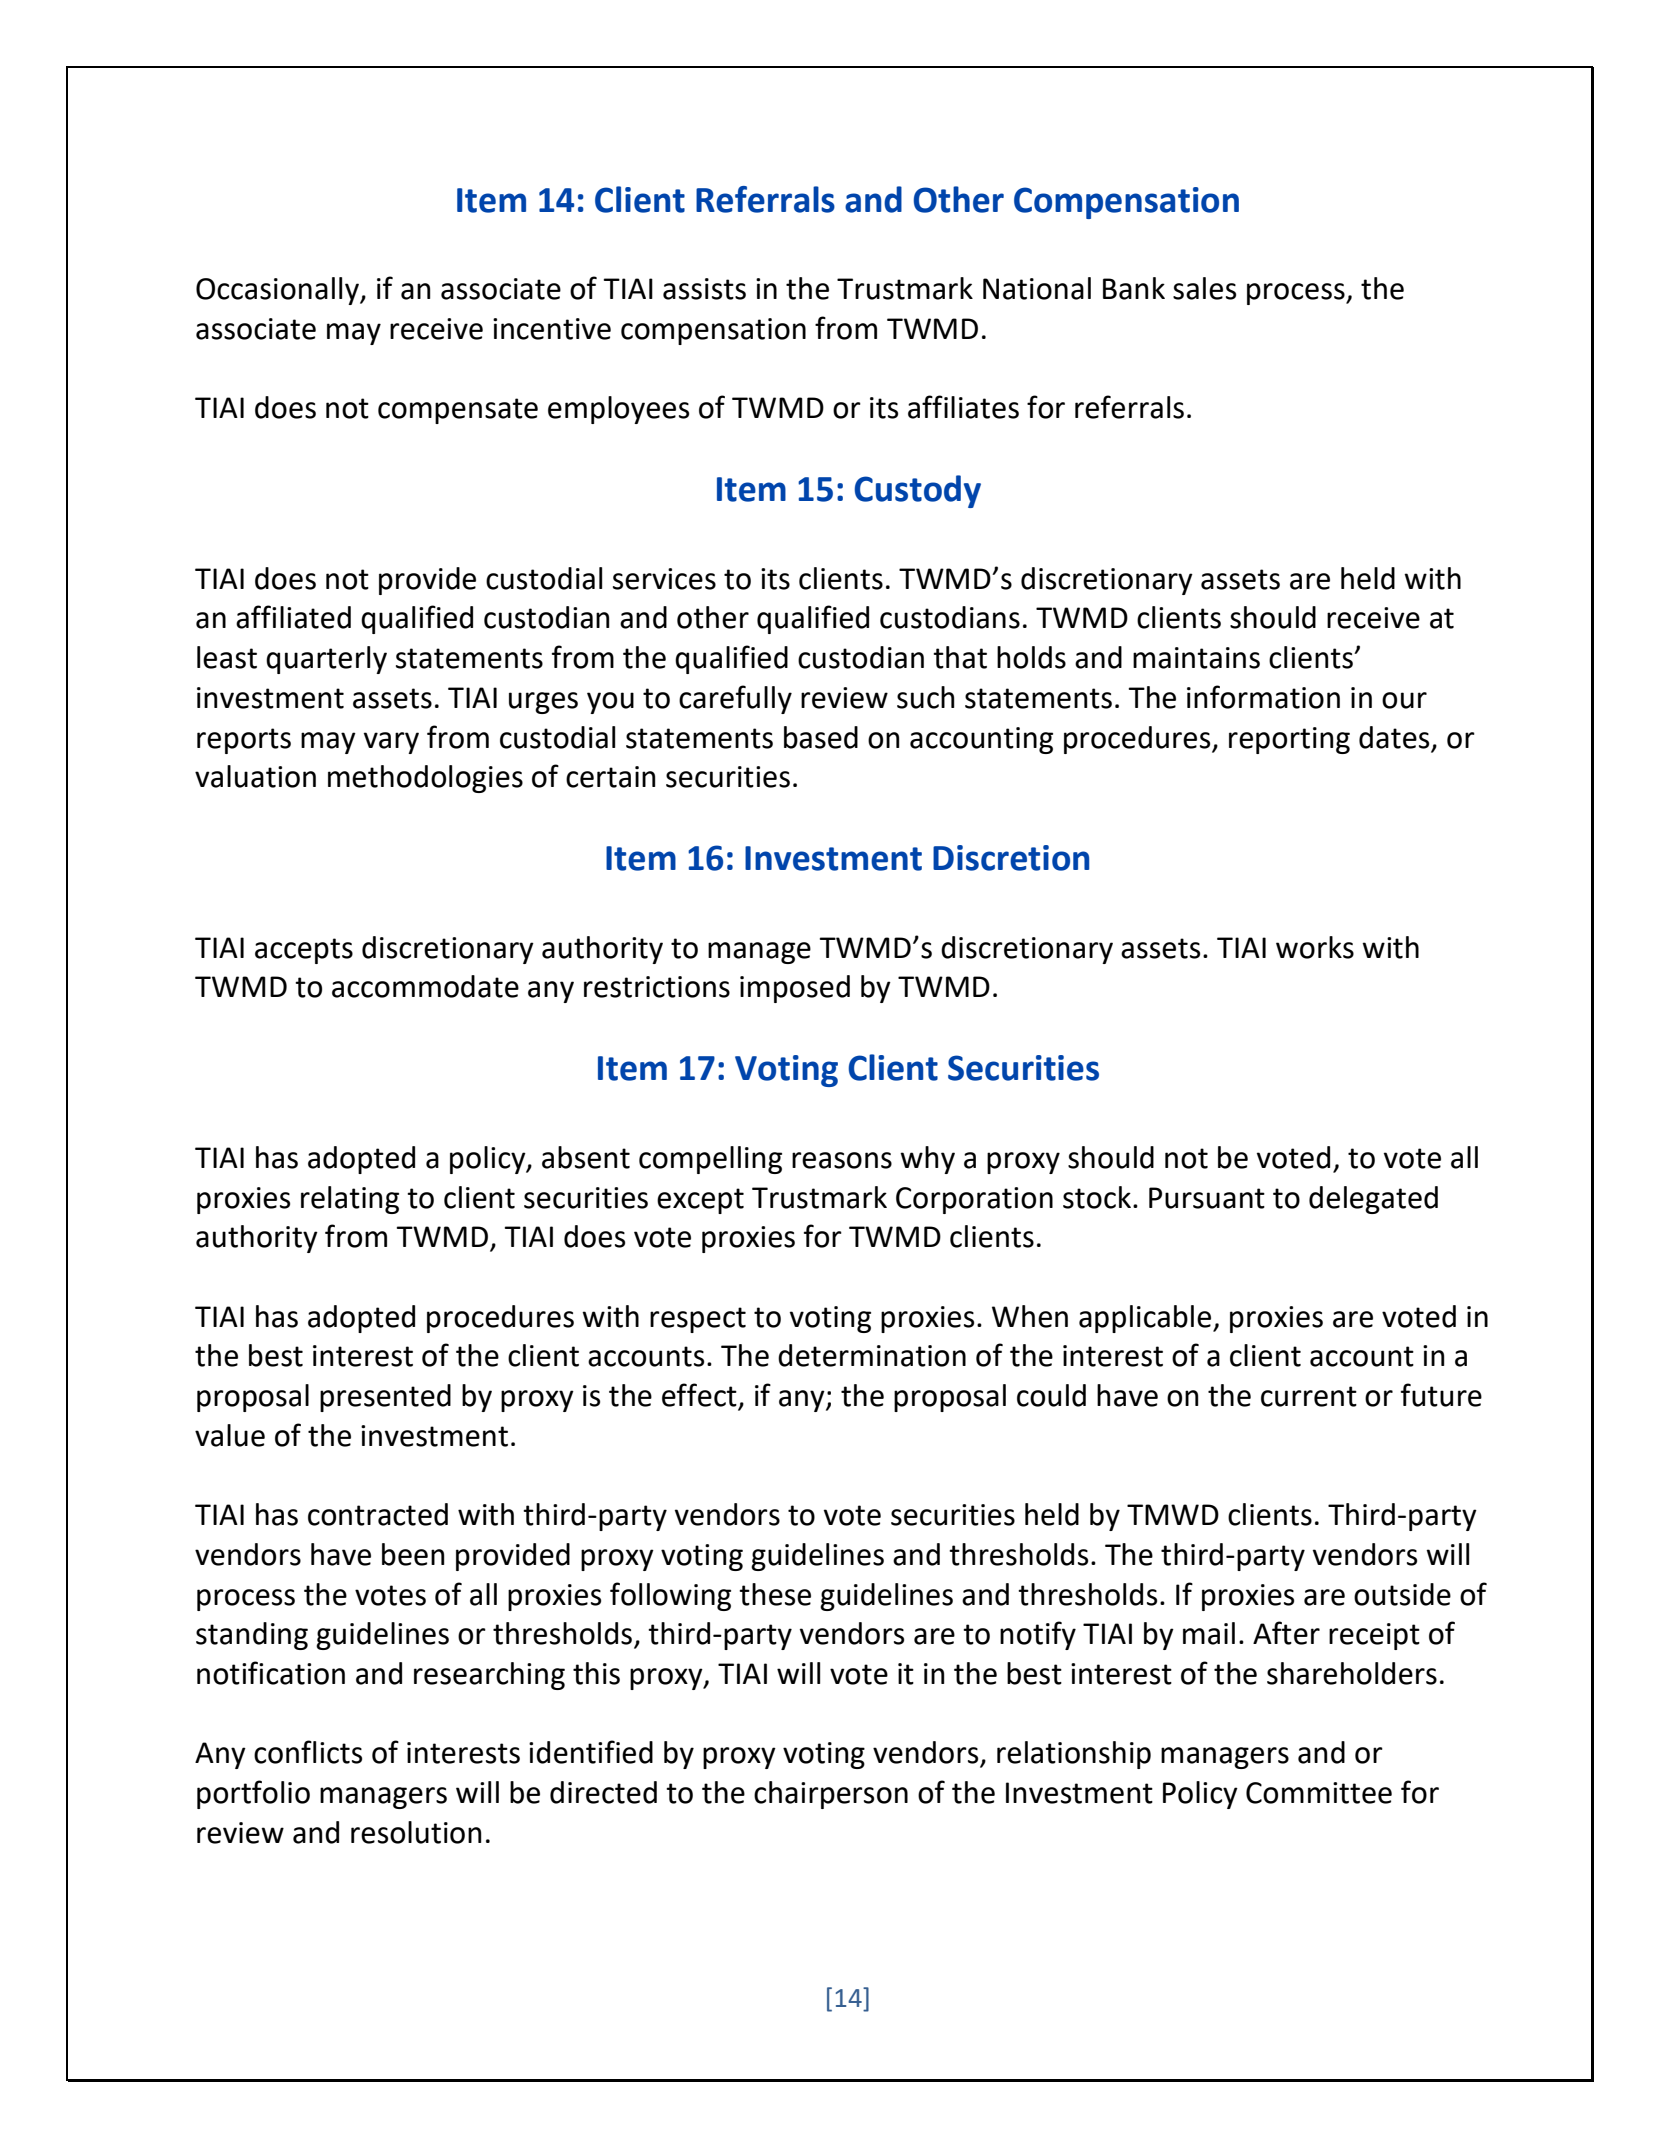 Image resolution: width=1659 pixels, height=2147 pixels. What do you see at coordinates (1319, 1793) in the screenshot?
I see `Committee` at bounding box center [1319, 1793].
